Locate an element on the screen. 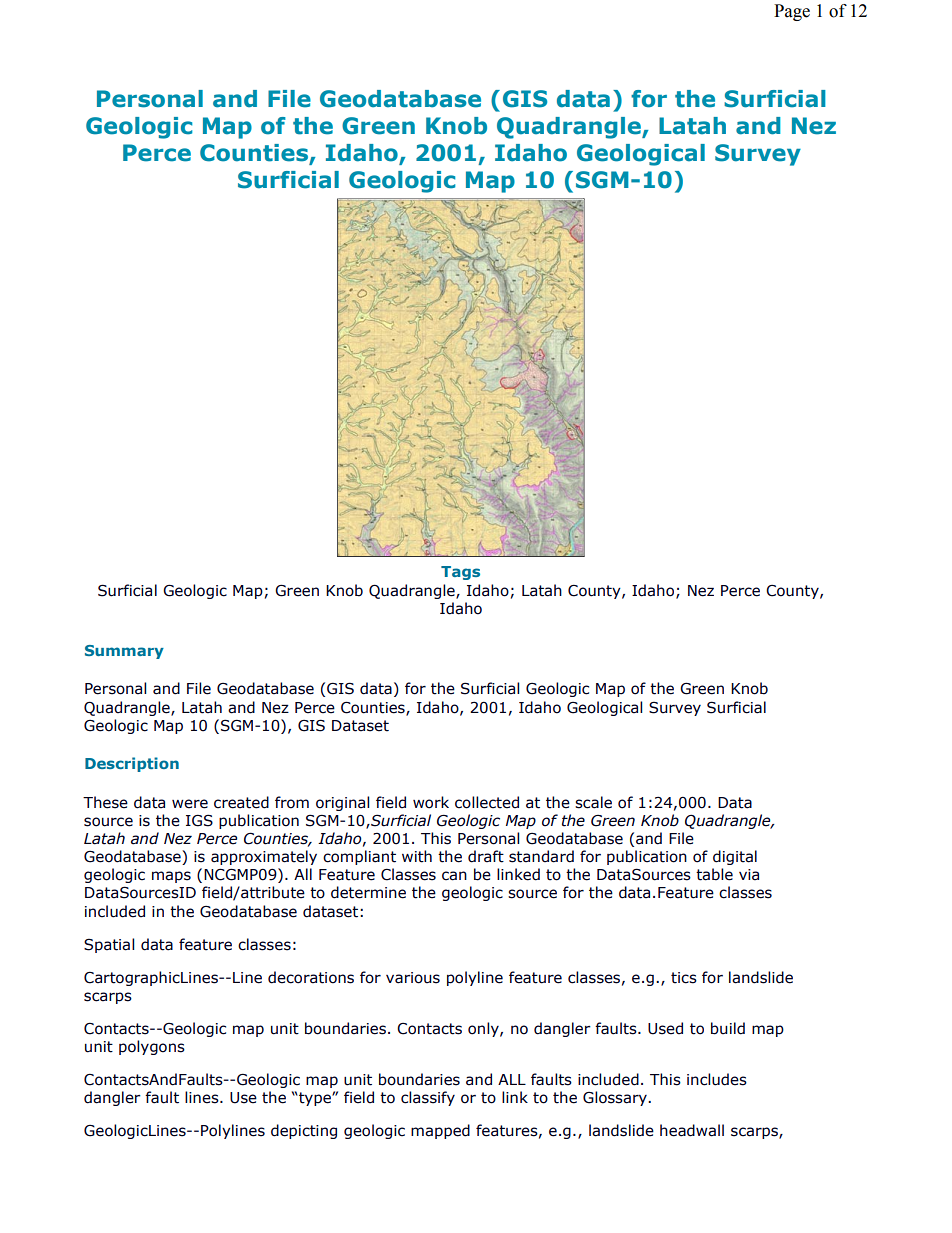 Image resolution: width=952 pixels, height=1233 pixels. Summary is located at coordinates (124, 652).
